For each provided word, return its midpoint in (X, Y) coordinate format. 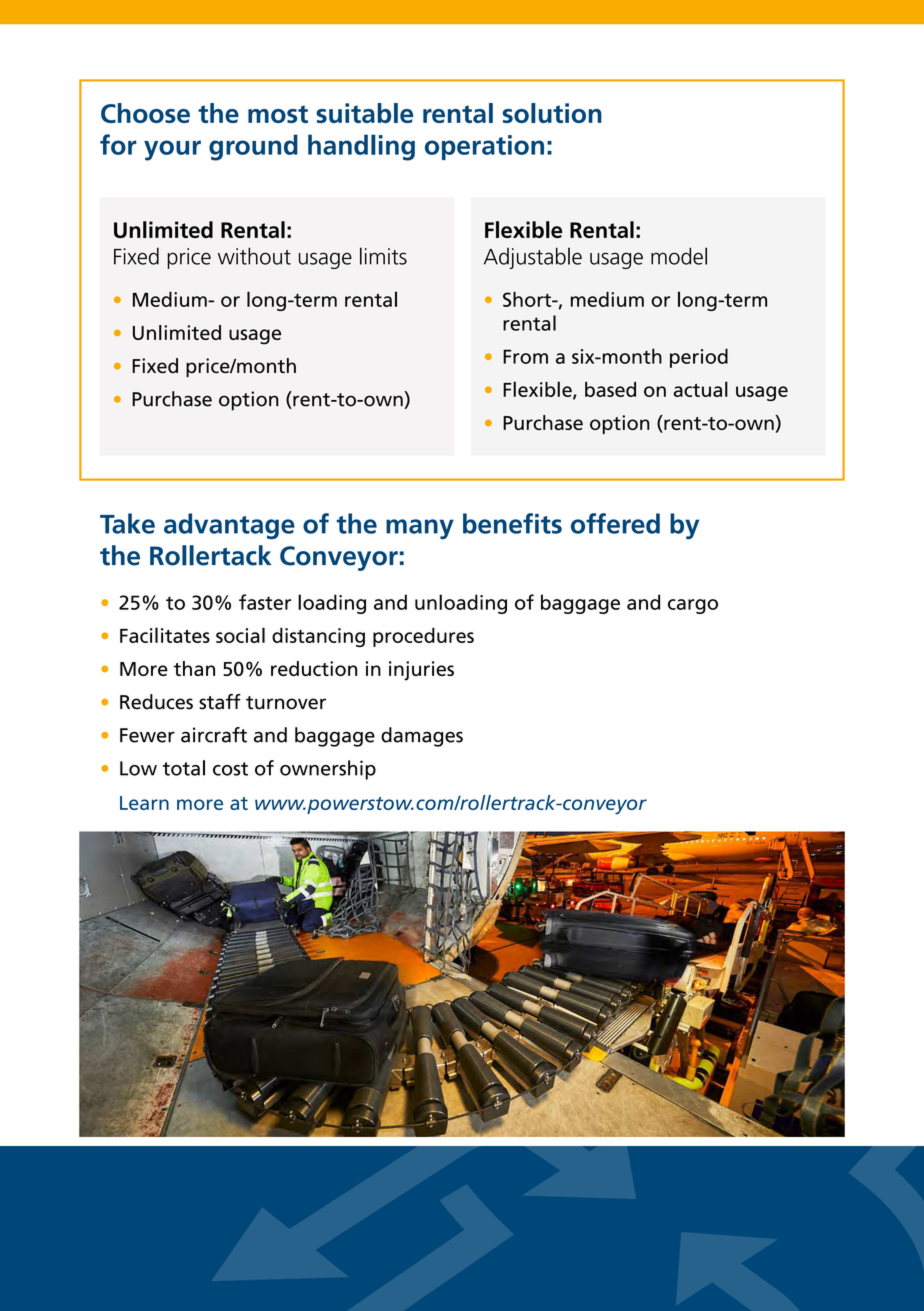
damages (422, 737)
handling (361, 147)
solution (552, 113)
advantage (229, 526)
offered (615, 523)
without (254, 256)
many (420, 529)
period (699, 358)
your (172, 150)
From (525, 356)
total (184, 768)
